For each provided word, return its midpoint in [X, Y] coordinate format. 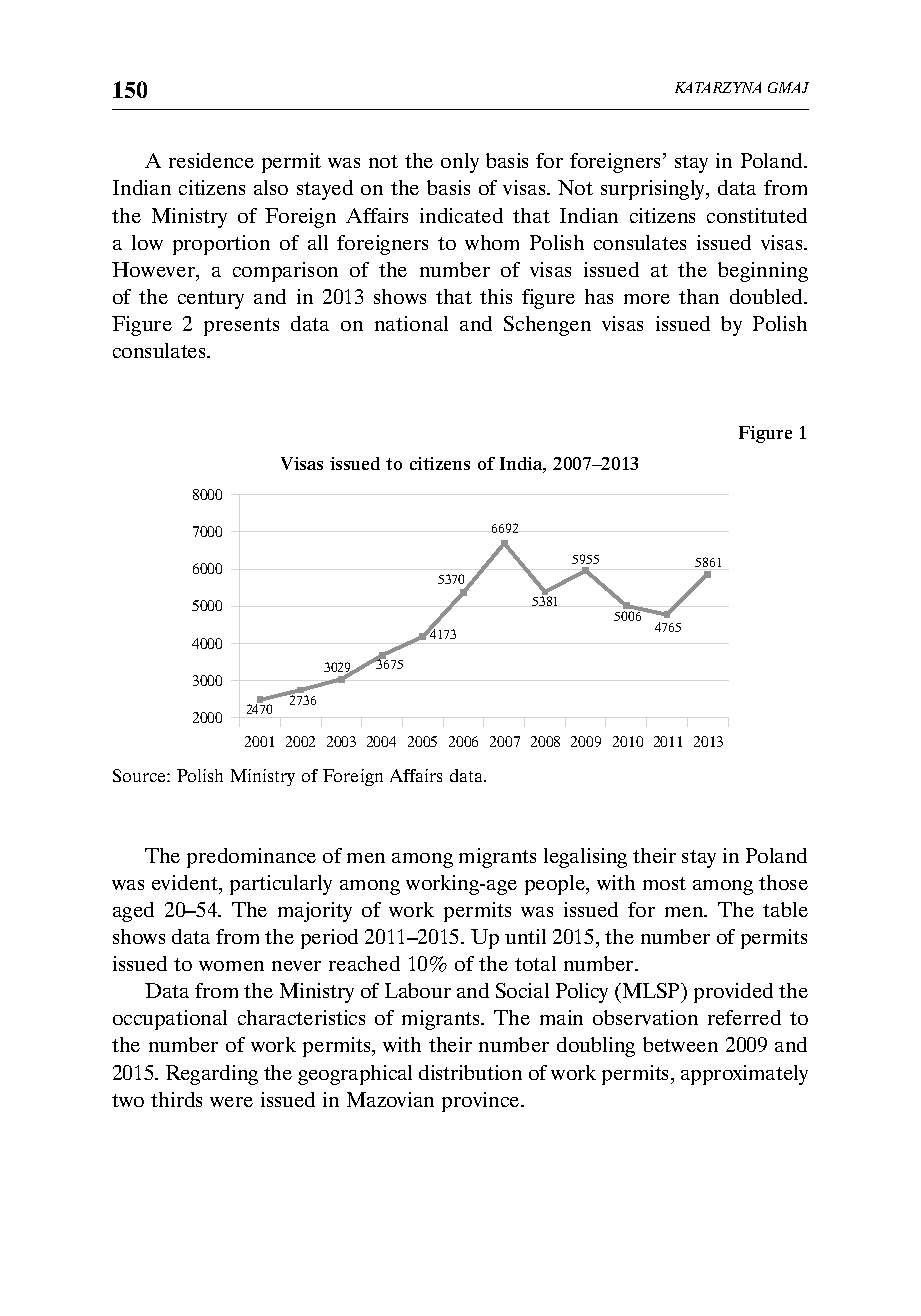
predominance [251, 858]
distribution [470, 1072]
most [664, 883]
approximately [744, 1075]
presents [241, 327]
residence [211, 160]
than [699, 296]
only [460, 163]
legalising [585, 858]
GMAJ [788, 87]
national [411, 323]
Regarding [212, 1075]
